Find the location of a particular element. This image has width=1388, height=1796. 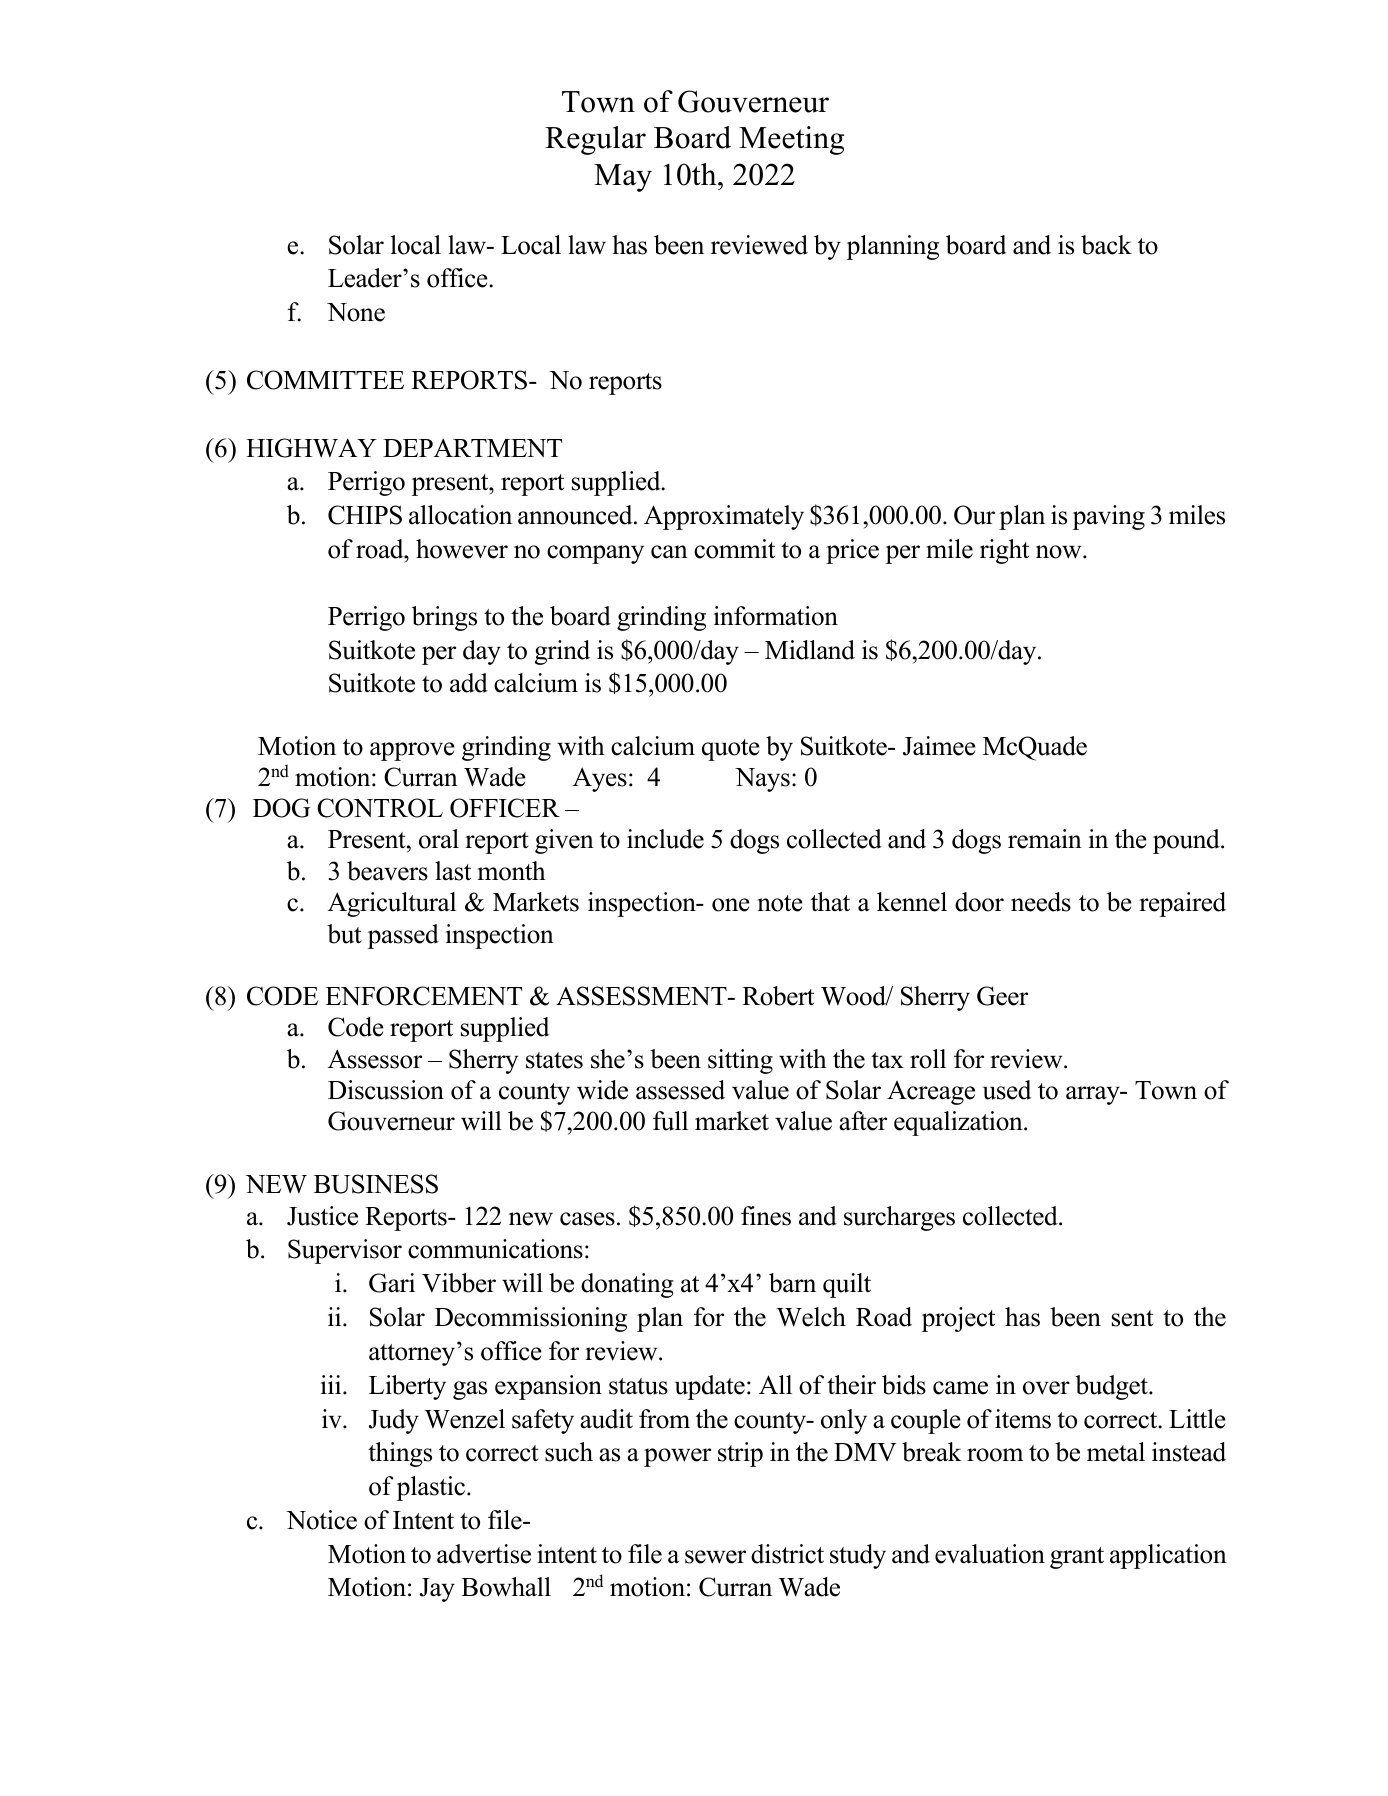

allocation is located at coordinates (460, 515).
